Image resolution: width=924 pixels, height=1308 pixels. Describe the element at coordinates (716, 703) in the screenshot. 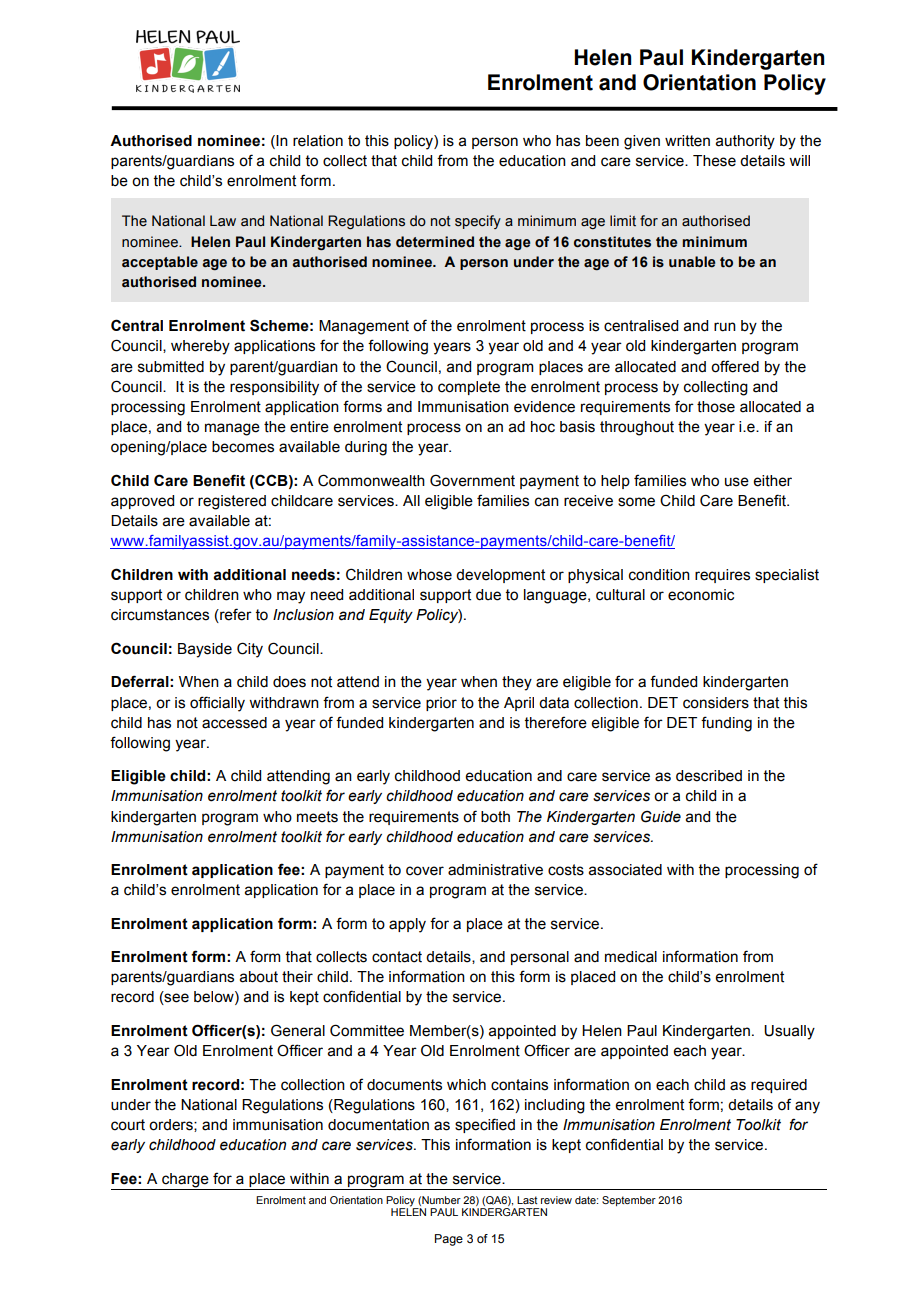

I see `considers` at that location.
